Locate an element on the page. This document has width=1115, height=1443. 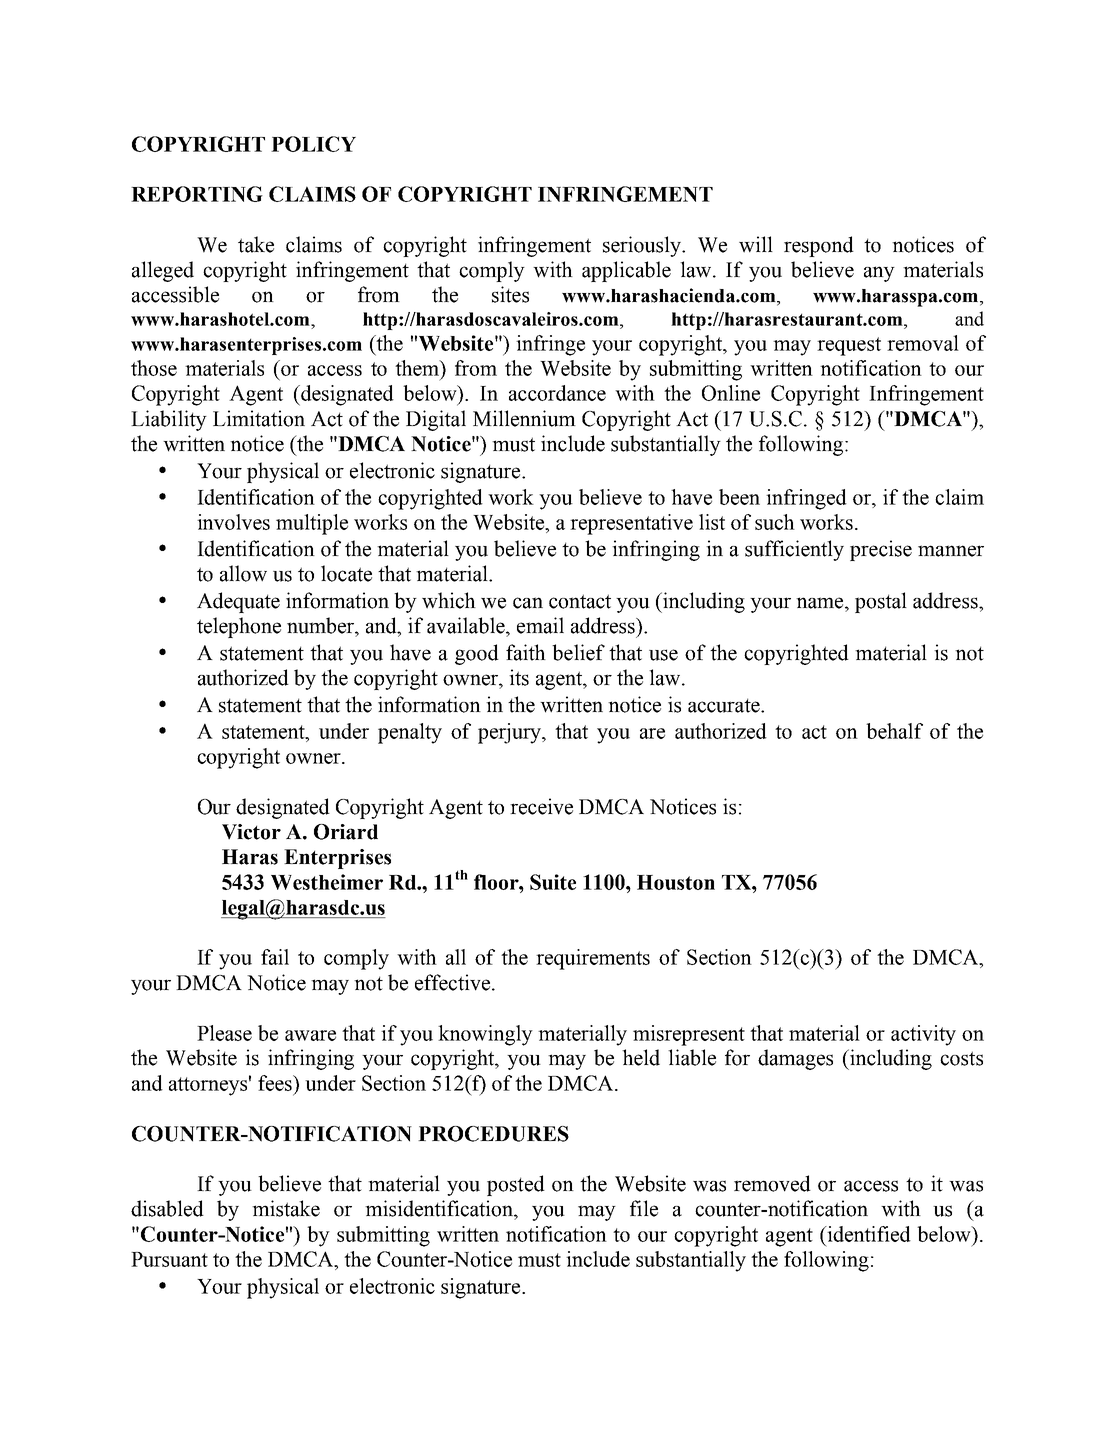
respond is located at coordinates (819, 246).
